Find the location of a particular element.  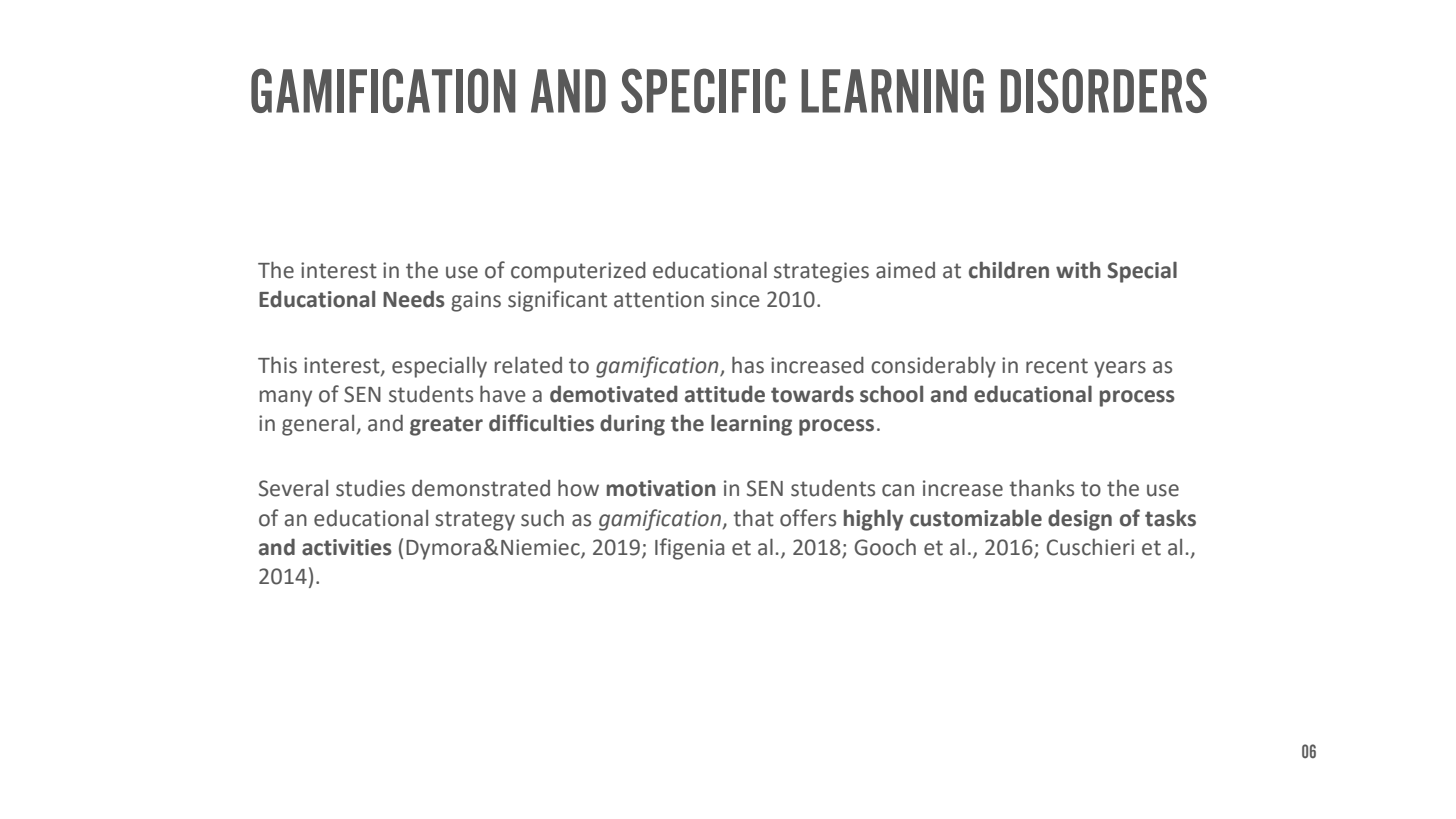

since is located at coordinates (735, 299).
